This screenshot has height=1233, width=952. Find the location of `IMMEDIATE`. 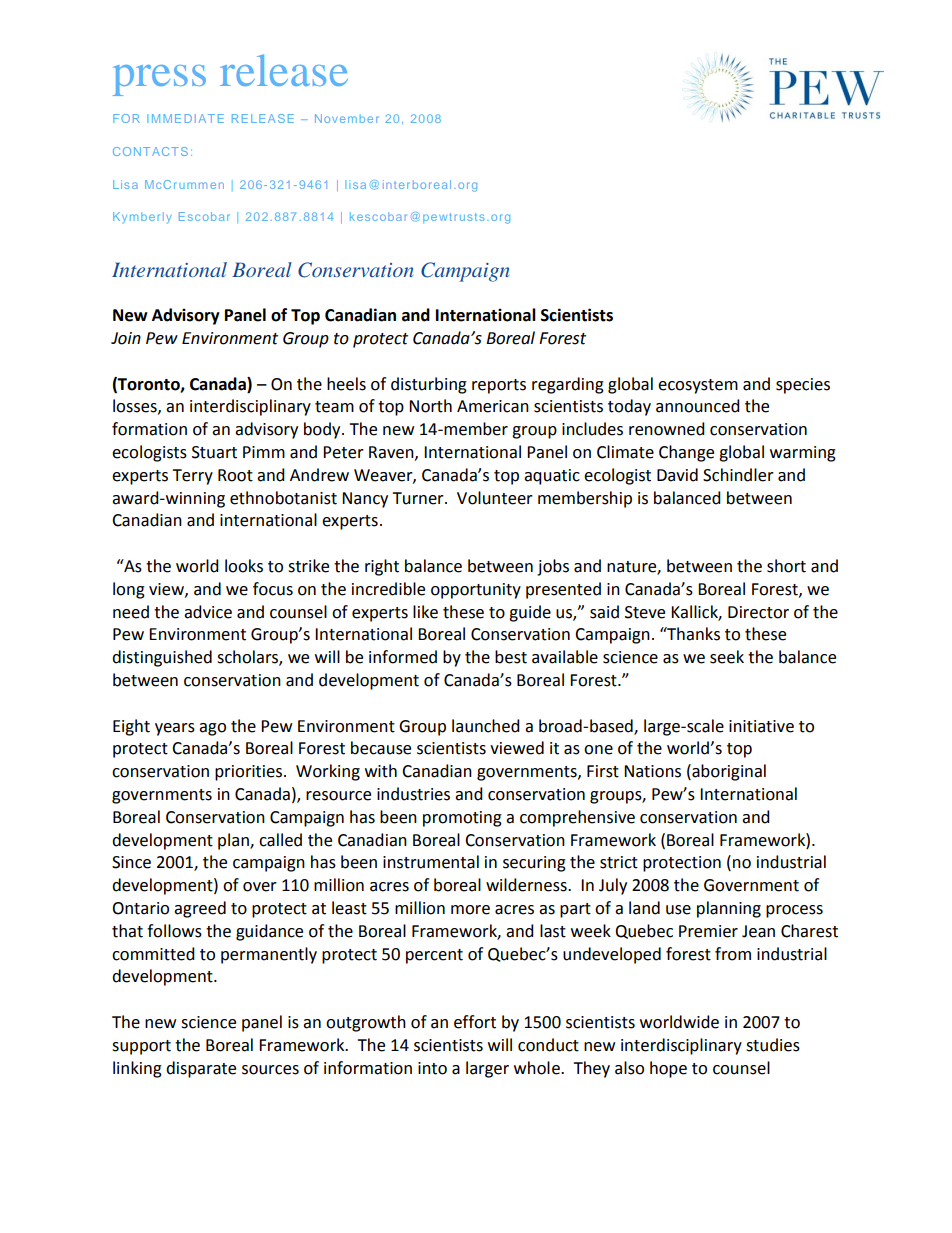

IMMEDIATE is located at coordinates (185, 118).
